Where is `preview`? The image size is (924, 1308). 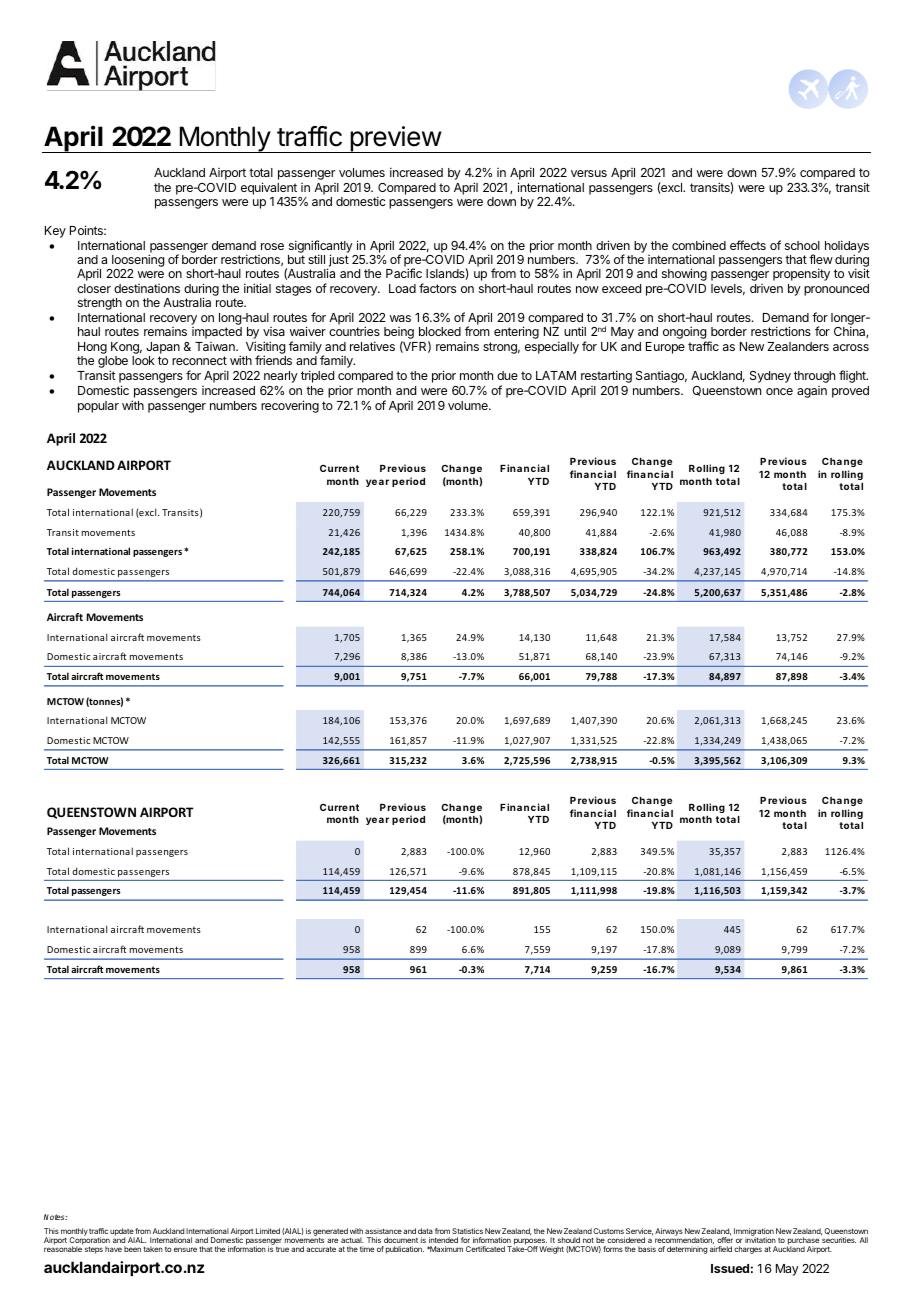 preview is located at coordinates (395, 139).
